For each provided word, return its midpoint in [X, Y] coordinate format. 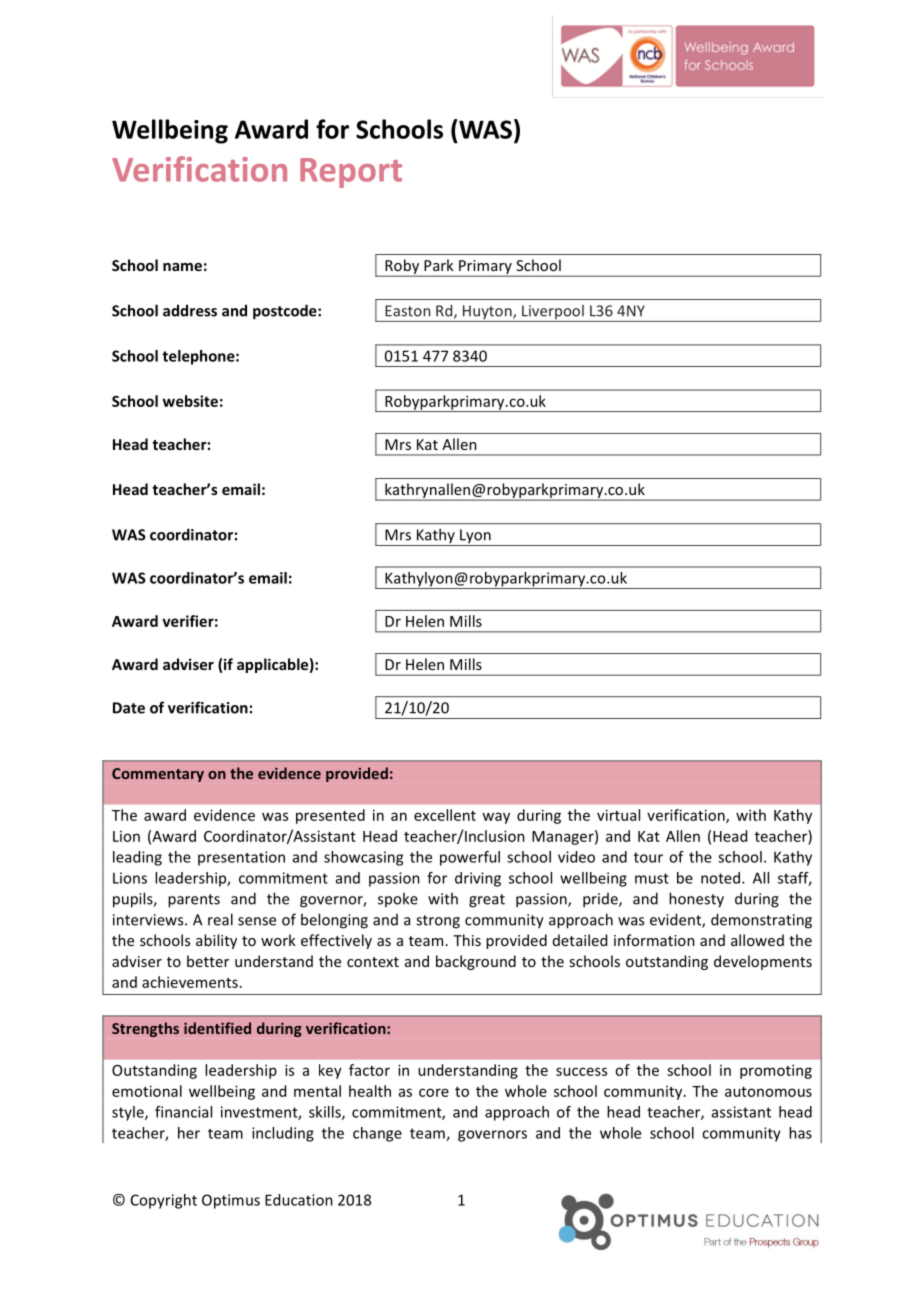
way [496, 818]
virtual [618, 815]
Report [351, 173]
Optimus [231, 1201]
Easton [407, 311]
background [476, 962]
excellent [445, 815]
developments [763, 962]
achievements [190, 982]
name [182, 267]
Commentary [158, 775]
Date [129, 708]
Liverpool [553, 313]
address [190, 310]
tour [648, 857]
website [190, 401]
